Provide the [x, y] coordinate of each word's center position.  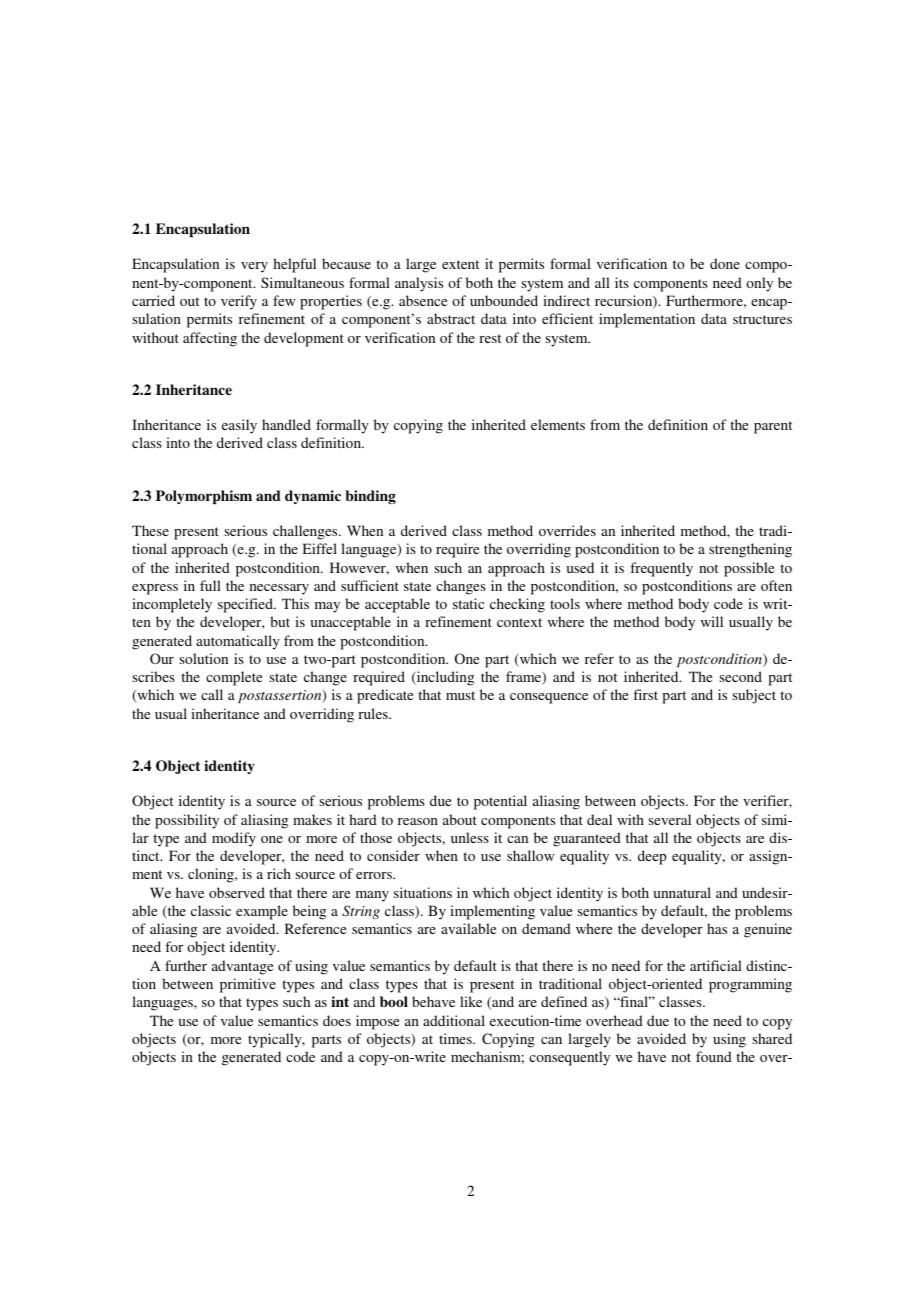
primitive [248, 985]
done [725, 263]
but [280, 621]
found [714, 1056]
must [460, 695]
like [471, 1001]
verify [239, 302]
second [741, 676]
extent [460, 264]
